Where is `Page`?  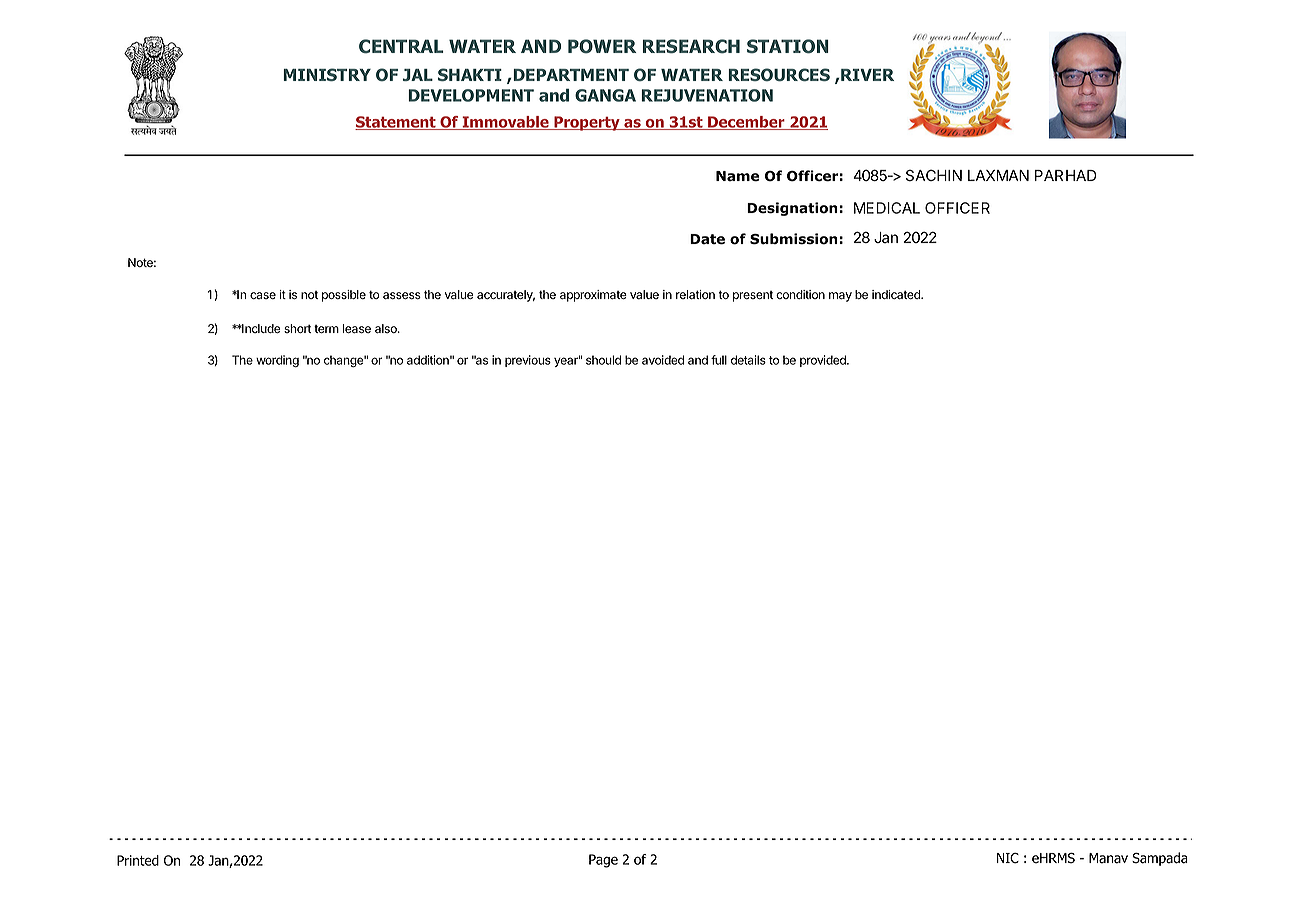
Page is located at coordinates (603, 861).
